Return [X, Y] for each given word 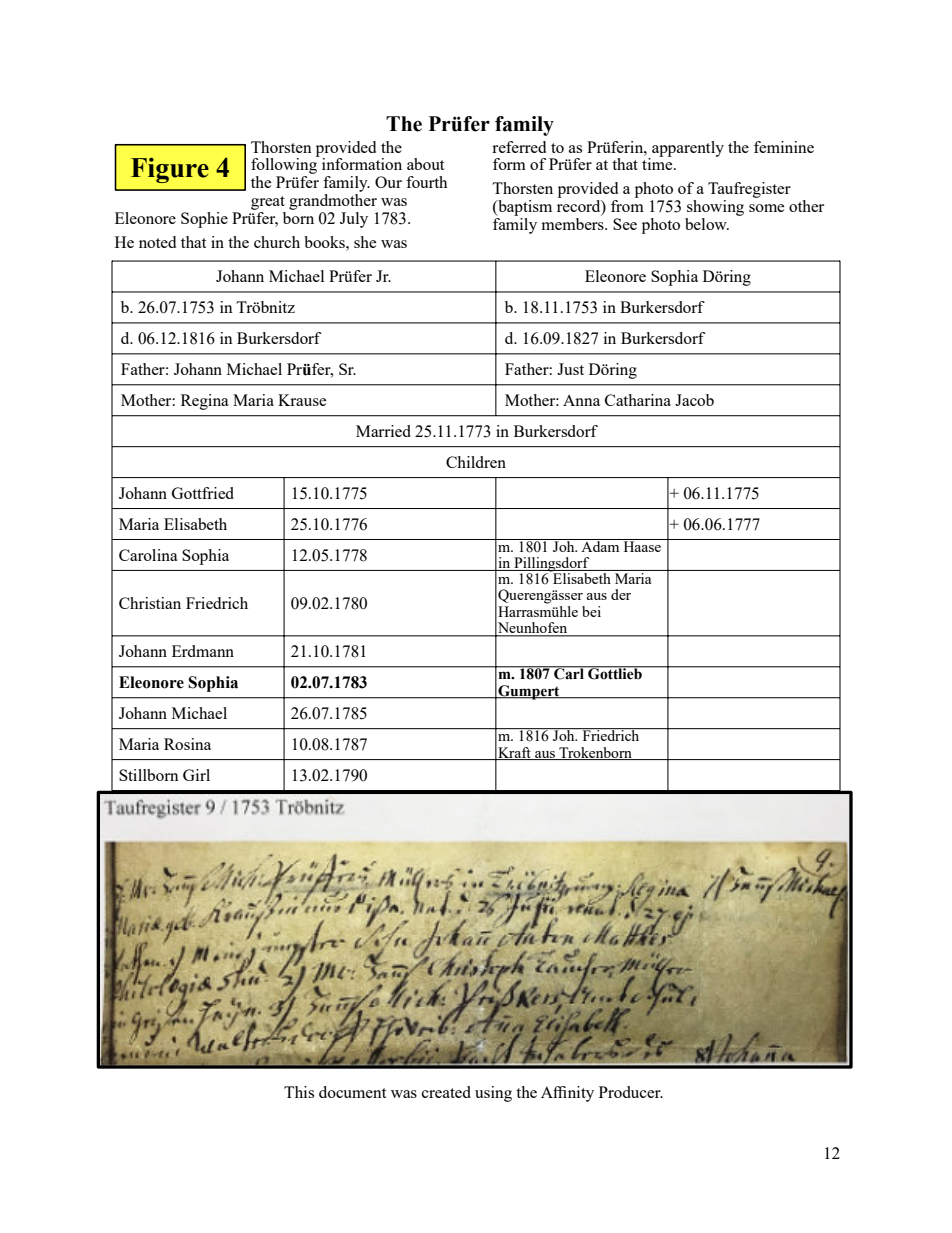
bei [591, 611]
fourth [426, 182]
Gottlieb [615, 673]
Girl [196, 775]
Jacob [694, 400]
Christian [150, 603]
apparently [687, 150]
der [621, 594]
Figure [170, 170]
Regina [205, 402]
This [299, 1092]
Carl [569, 673]
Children [476, 462]
